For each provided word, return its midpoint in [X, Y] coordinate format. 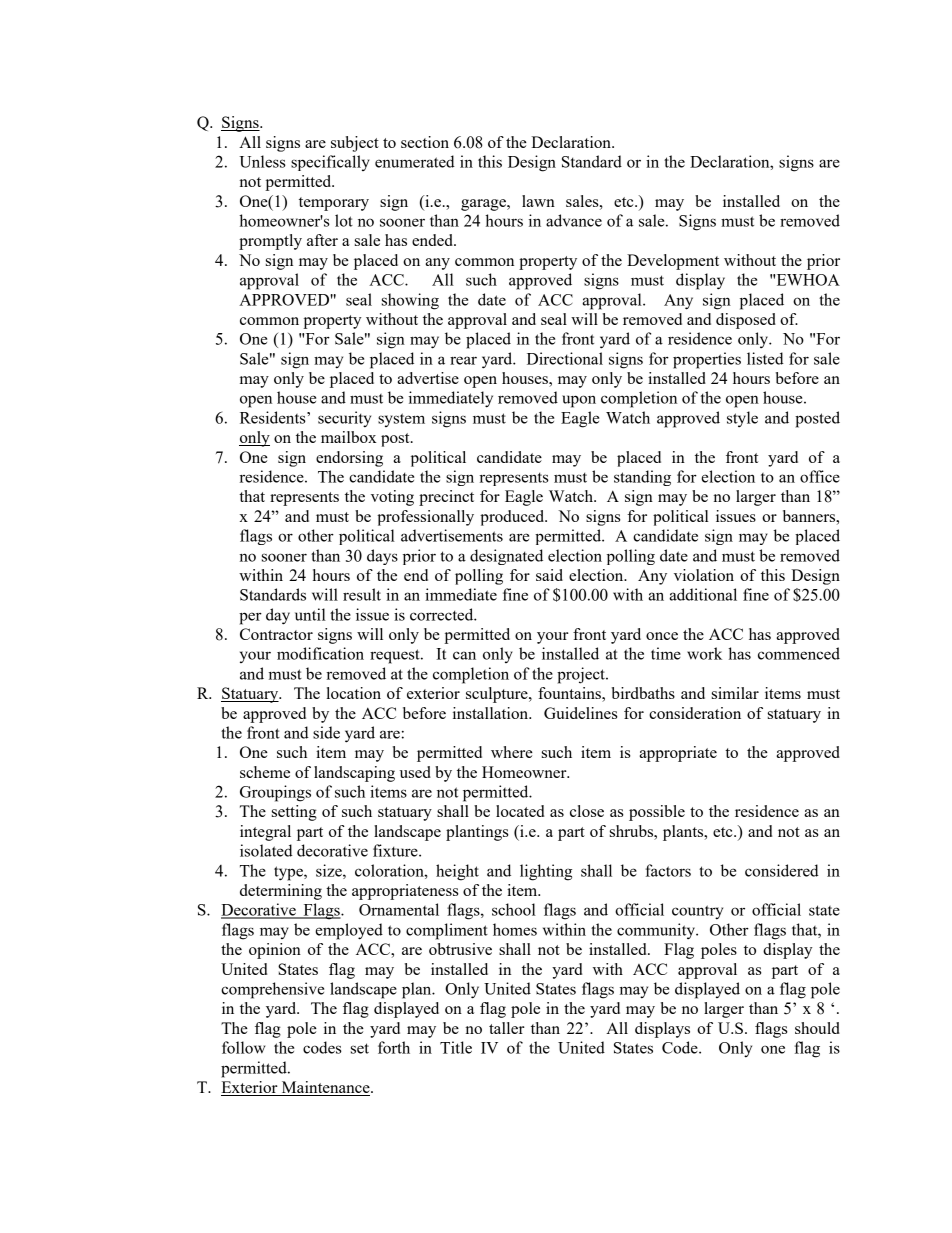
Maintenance [325, 1088]
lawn [538, 201]
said [549, 575]
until [310, 614]
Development [673, 262]
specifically [330, 163]
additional [703, 594]
